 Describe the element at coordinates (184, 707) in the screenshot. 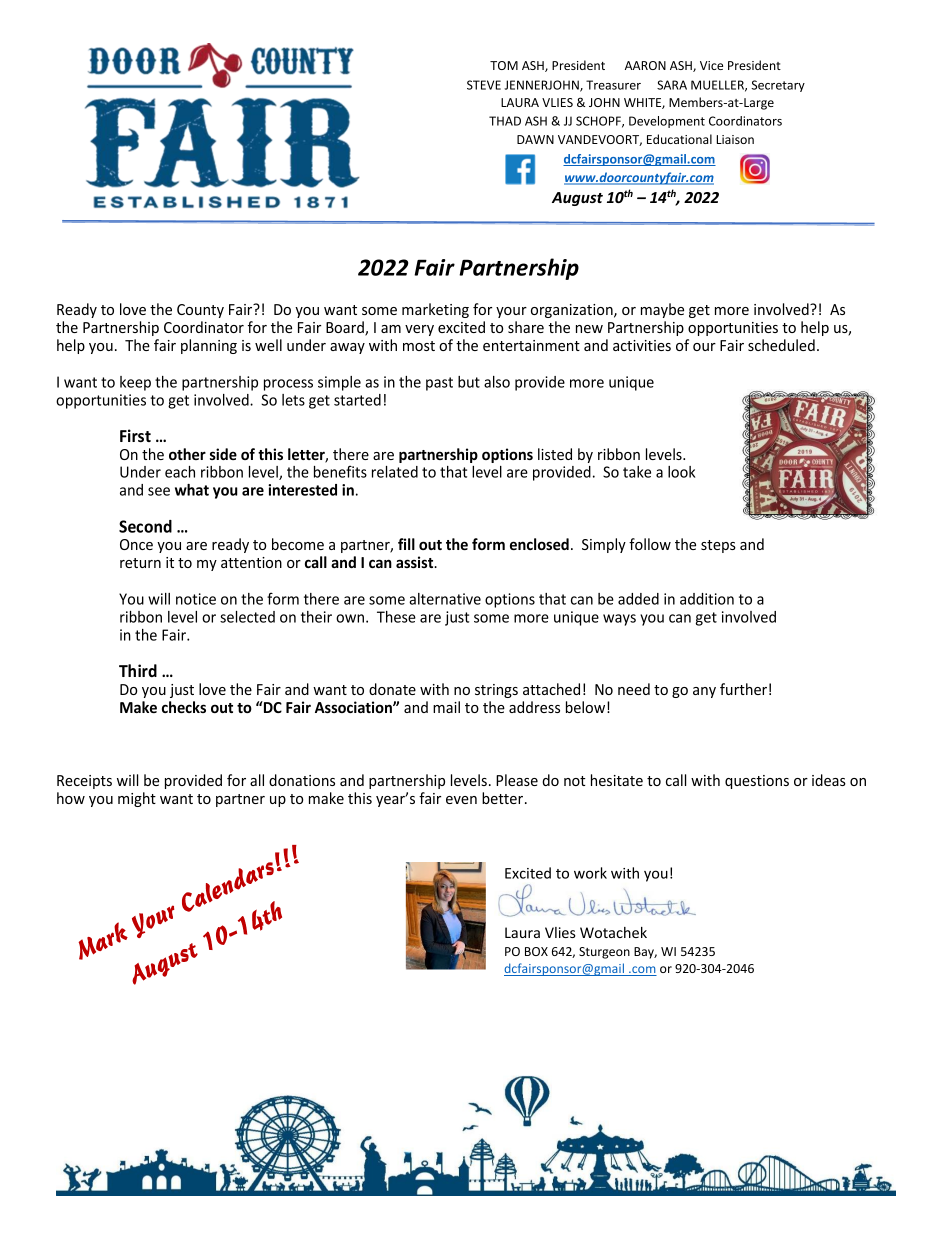

I see `checks` at that location.
